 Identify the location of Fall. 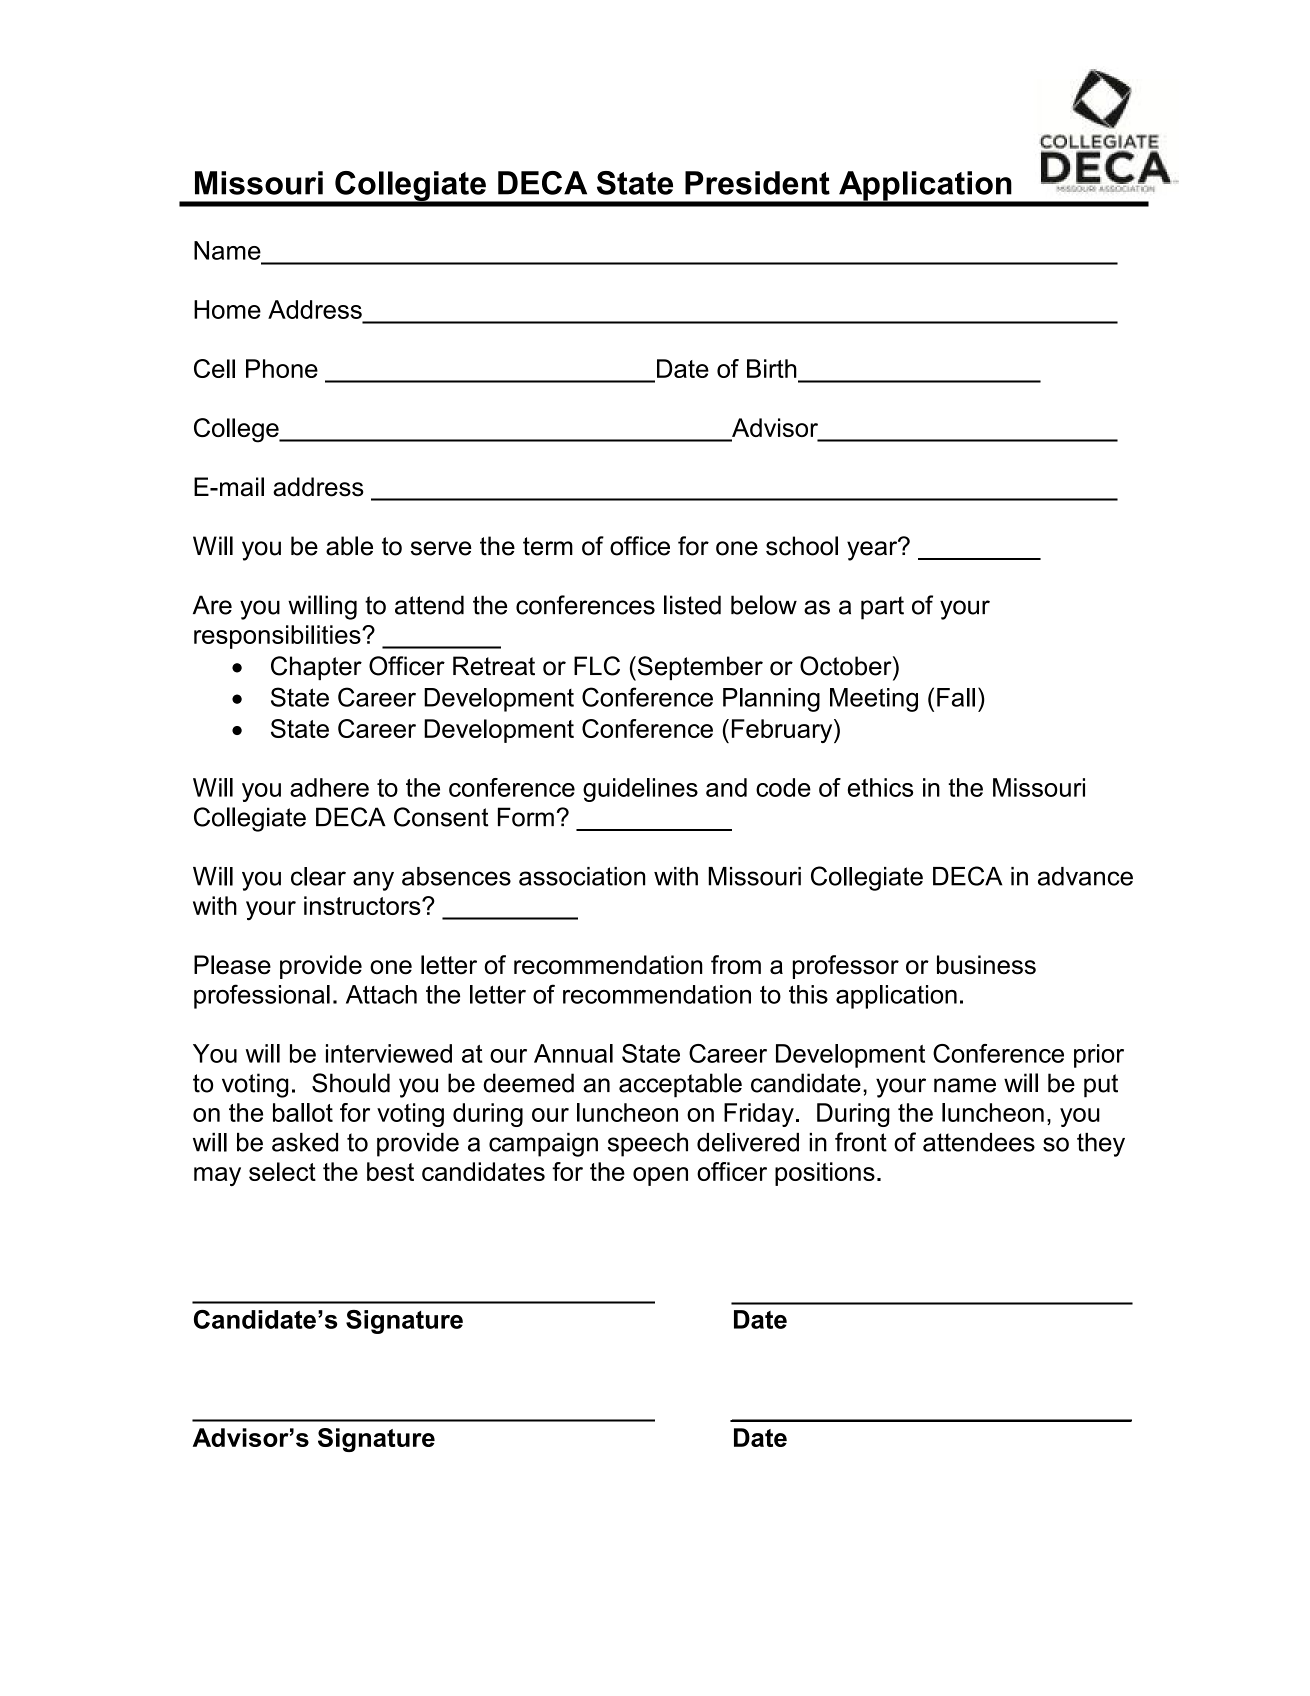
(956, 697).
